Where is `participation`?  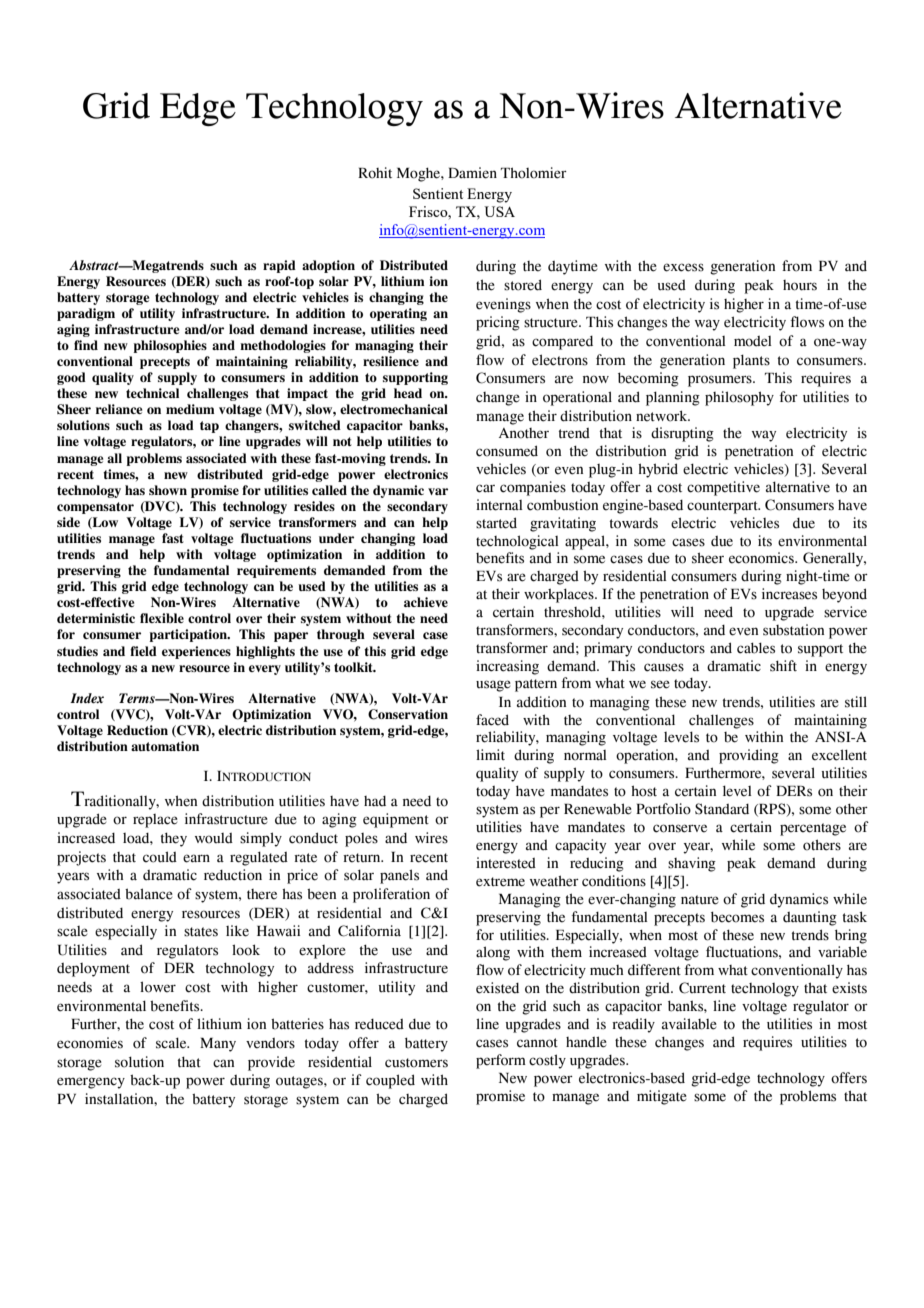 participation is located at coordinates (189, 635).
